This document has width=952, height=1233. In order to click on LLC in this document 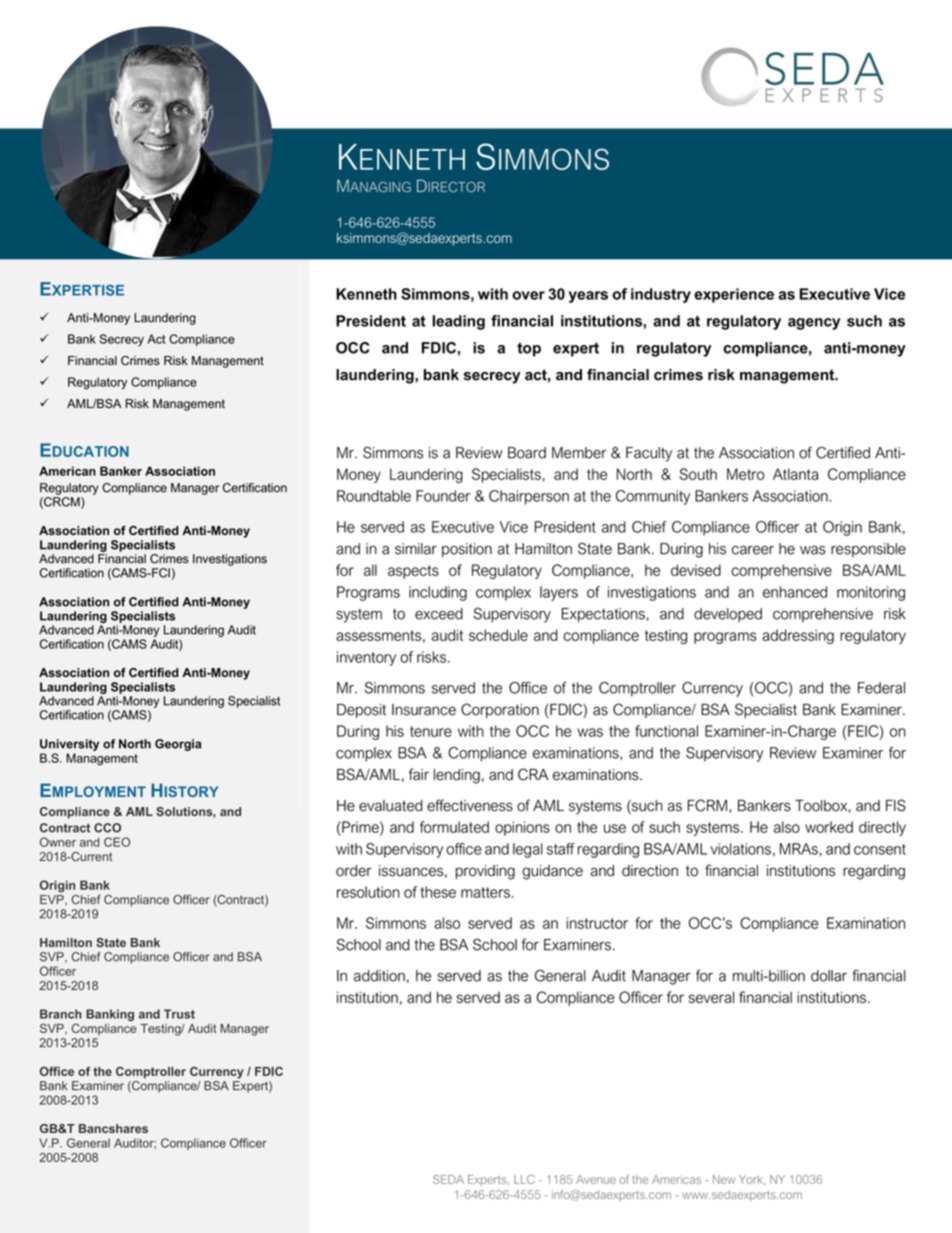, I will do `click(524, 1179)`.
